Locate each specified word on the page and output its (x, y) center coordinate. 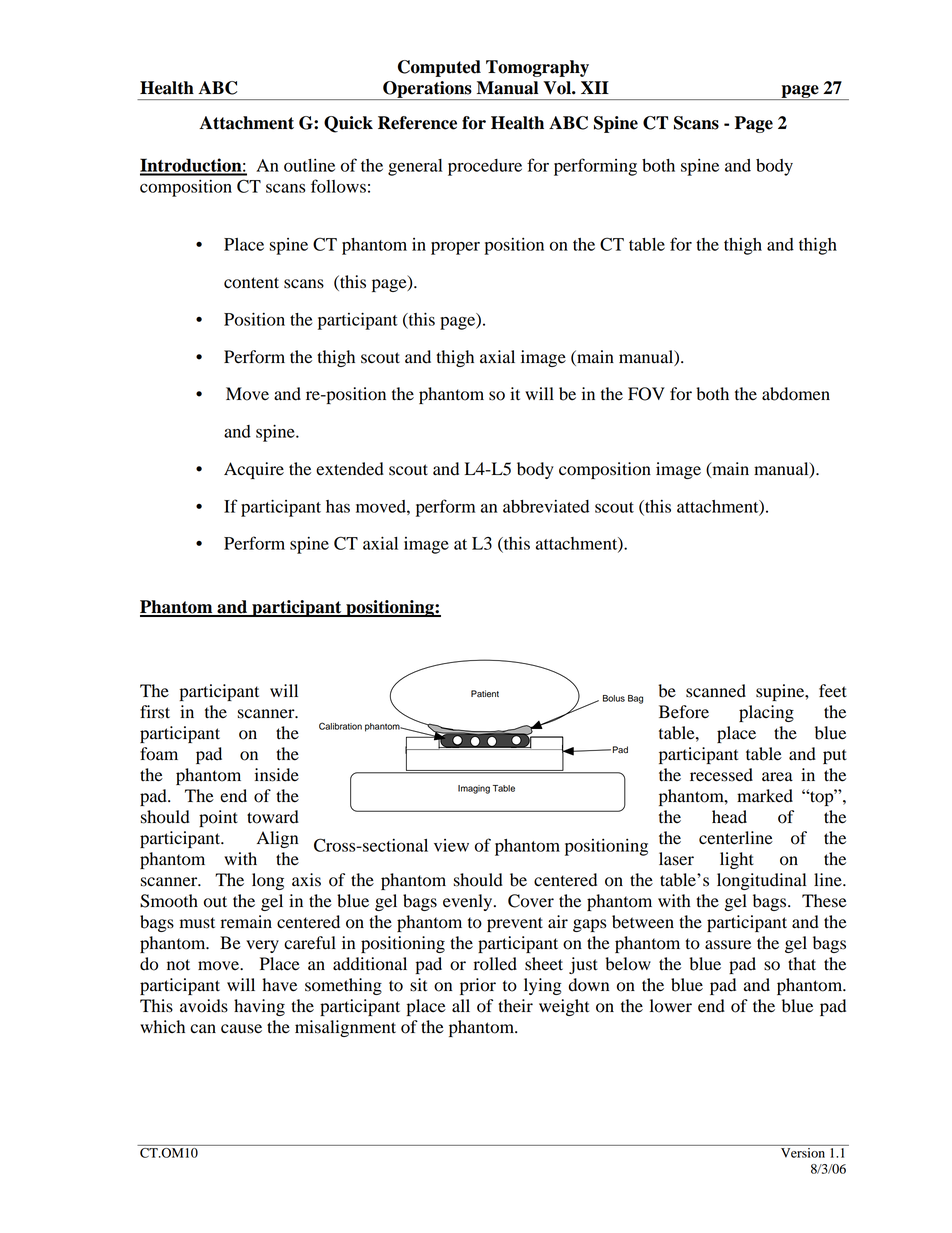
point (218, 818)
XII (595, 87)
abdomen (796, 394)
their (515, 1006)
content (251, 283)
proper (455, 248)
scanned (716, 691)
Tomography (537, 68)
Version (803, 1153)
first (155, 712)
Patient (485, 694)
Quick (348, 124)
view (451, 845)
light (737, 860)
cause (241, 1029)
